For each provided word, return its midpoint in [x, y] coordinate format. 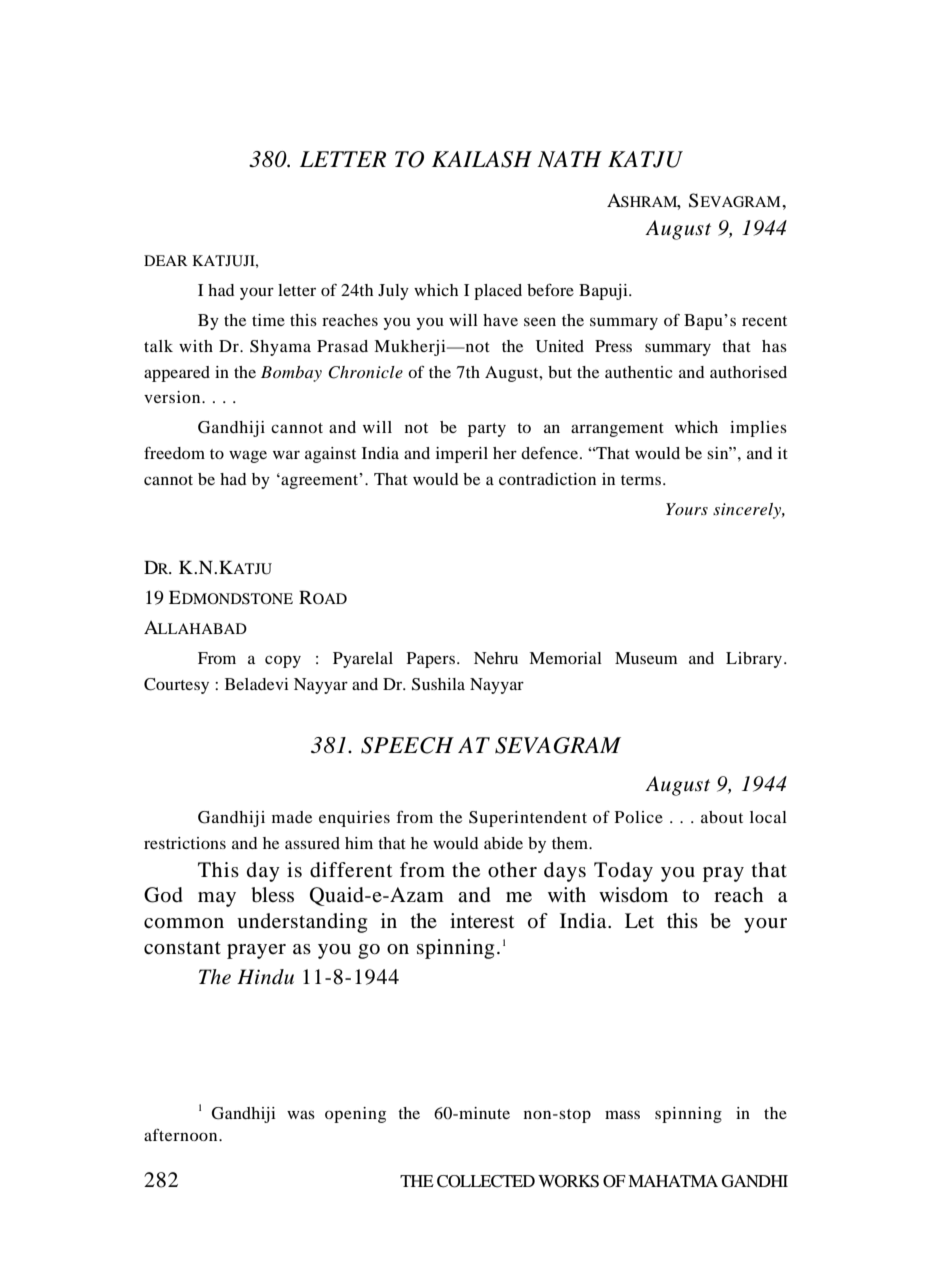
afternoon [182, 1134]
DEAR [166, 260]
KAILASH [482, 159]
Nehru [496, 658]
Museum [646, 658]
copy [283, 661]
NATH [569, 159]
